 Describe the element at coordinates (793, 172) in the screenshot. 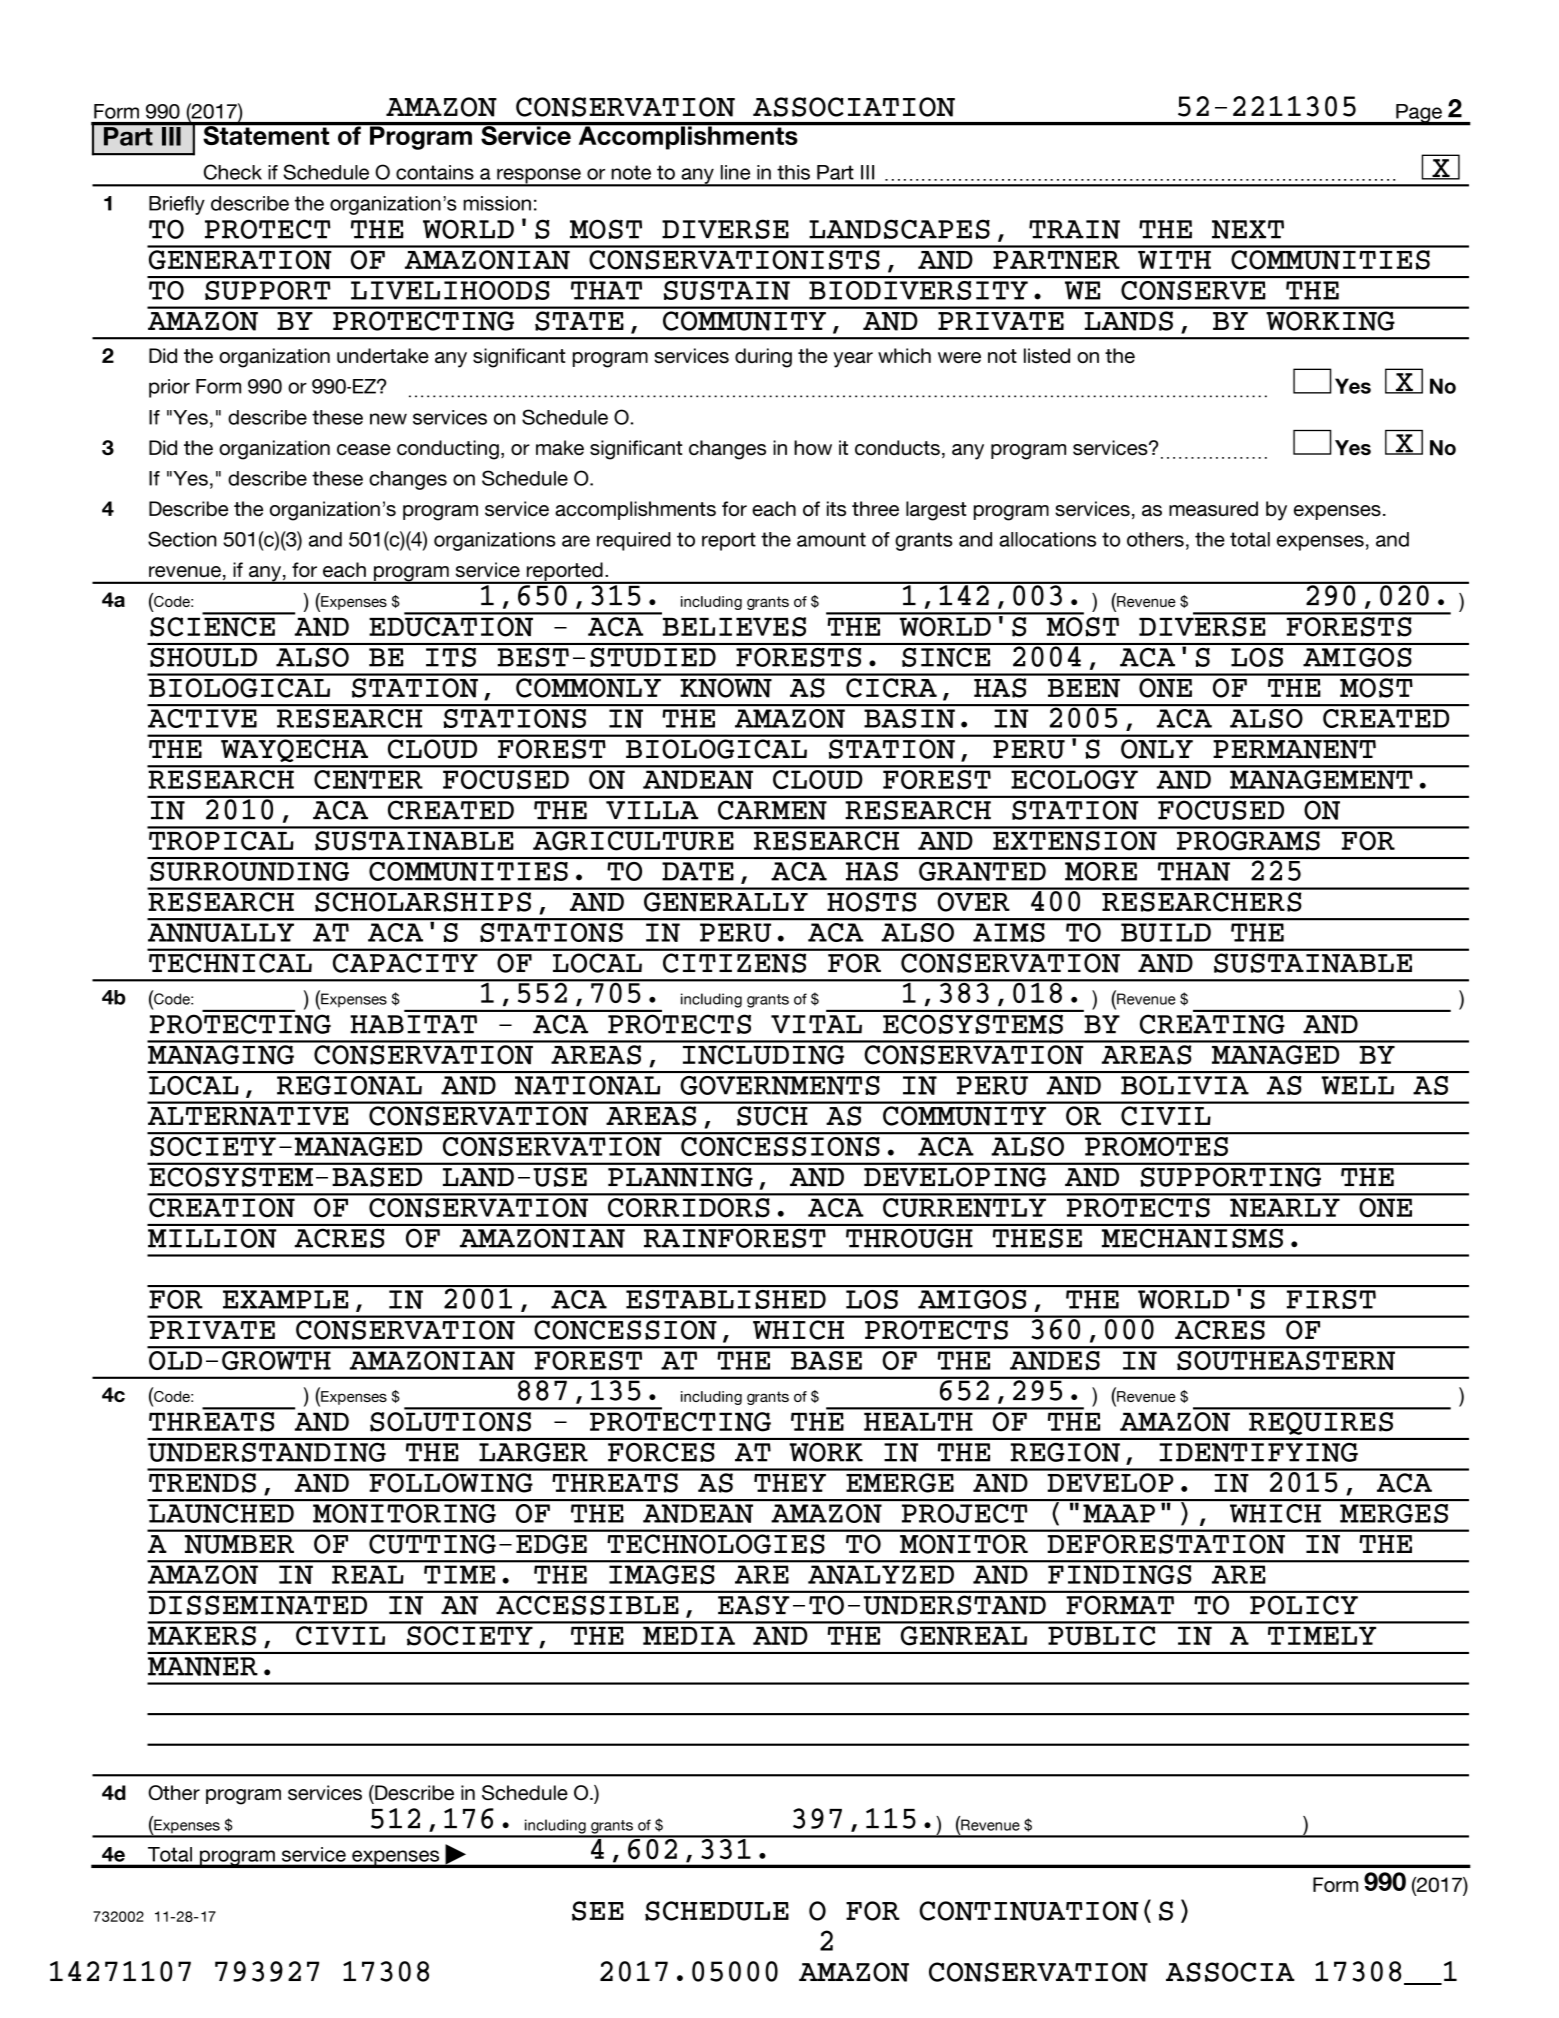

I see `this` at that location.
